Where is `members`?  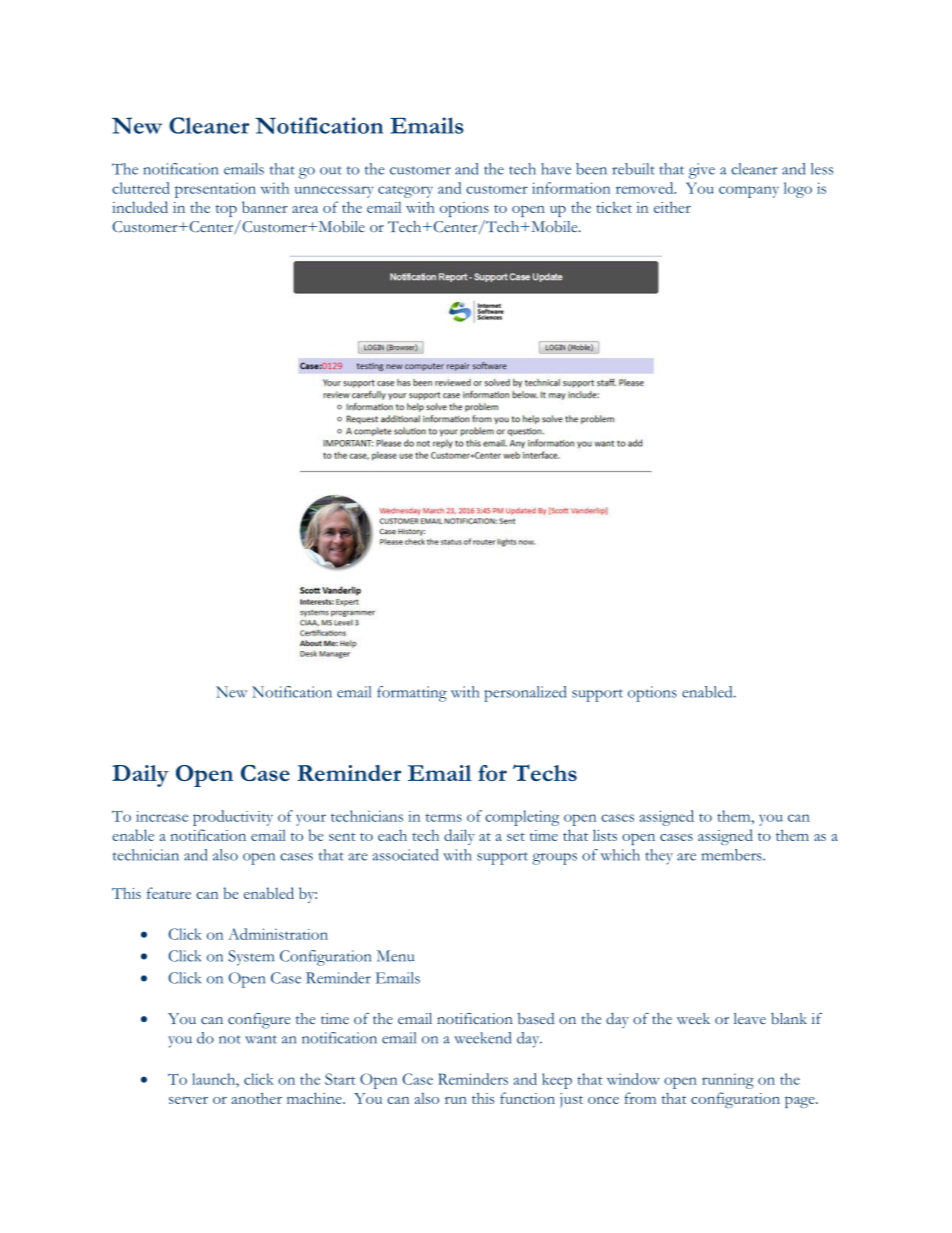 members is located at coordinates (733, 855).
